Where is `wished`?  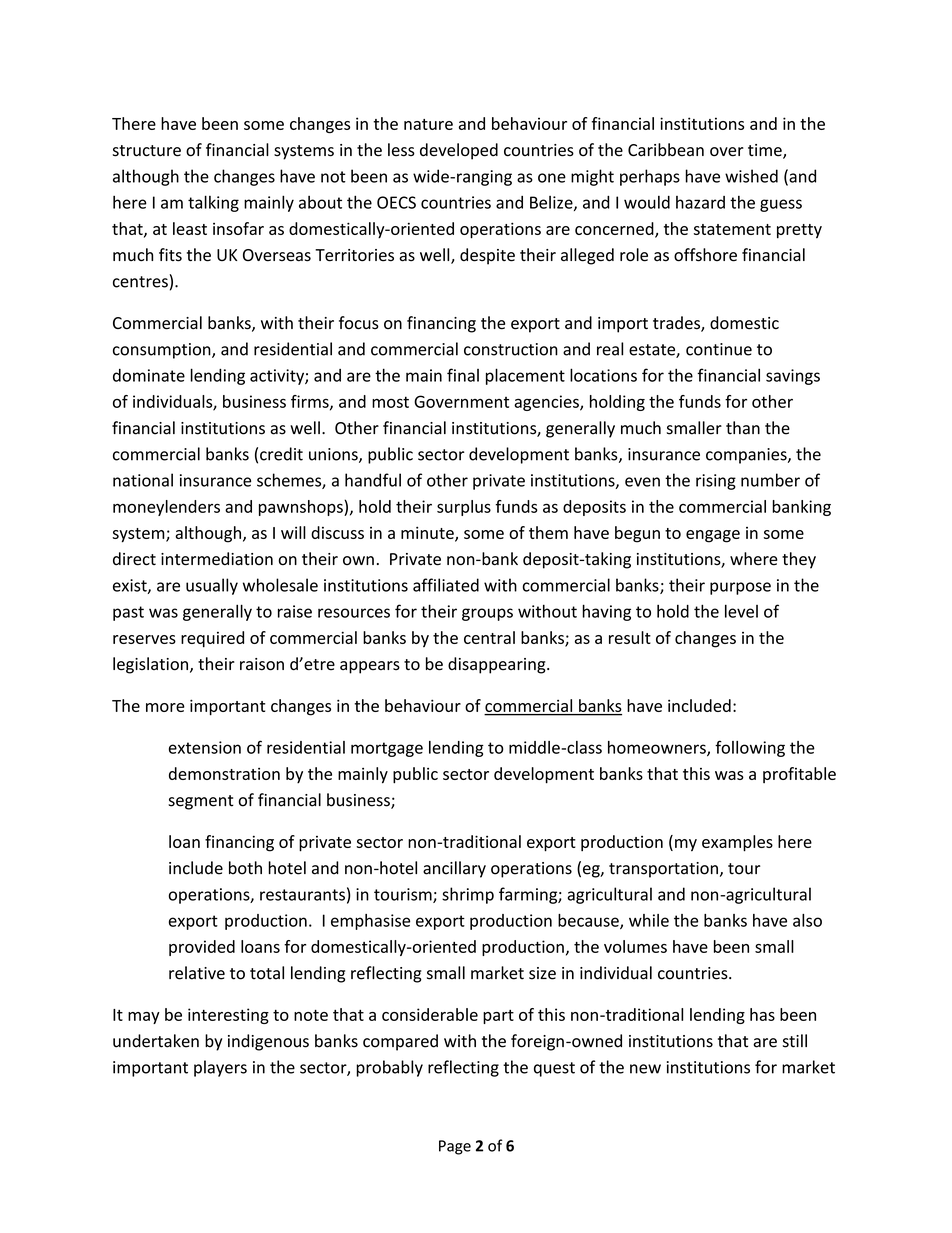 wished is located at coordinates (751, 176).
